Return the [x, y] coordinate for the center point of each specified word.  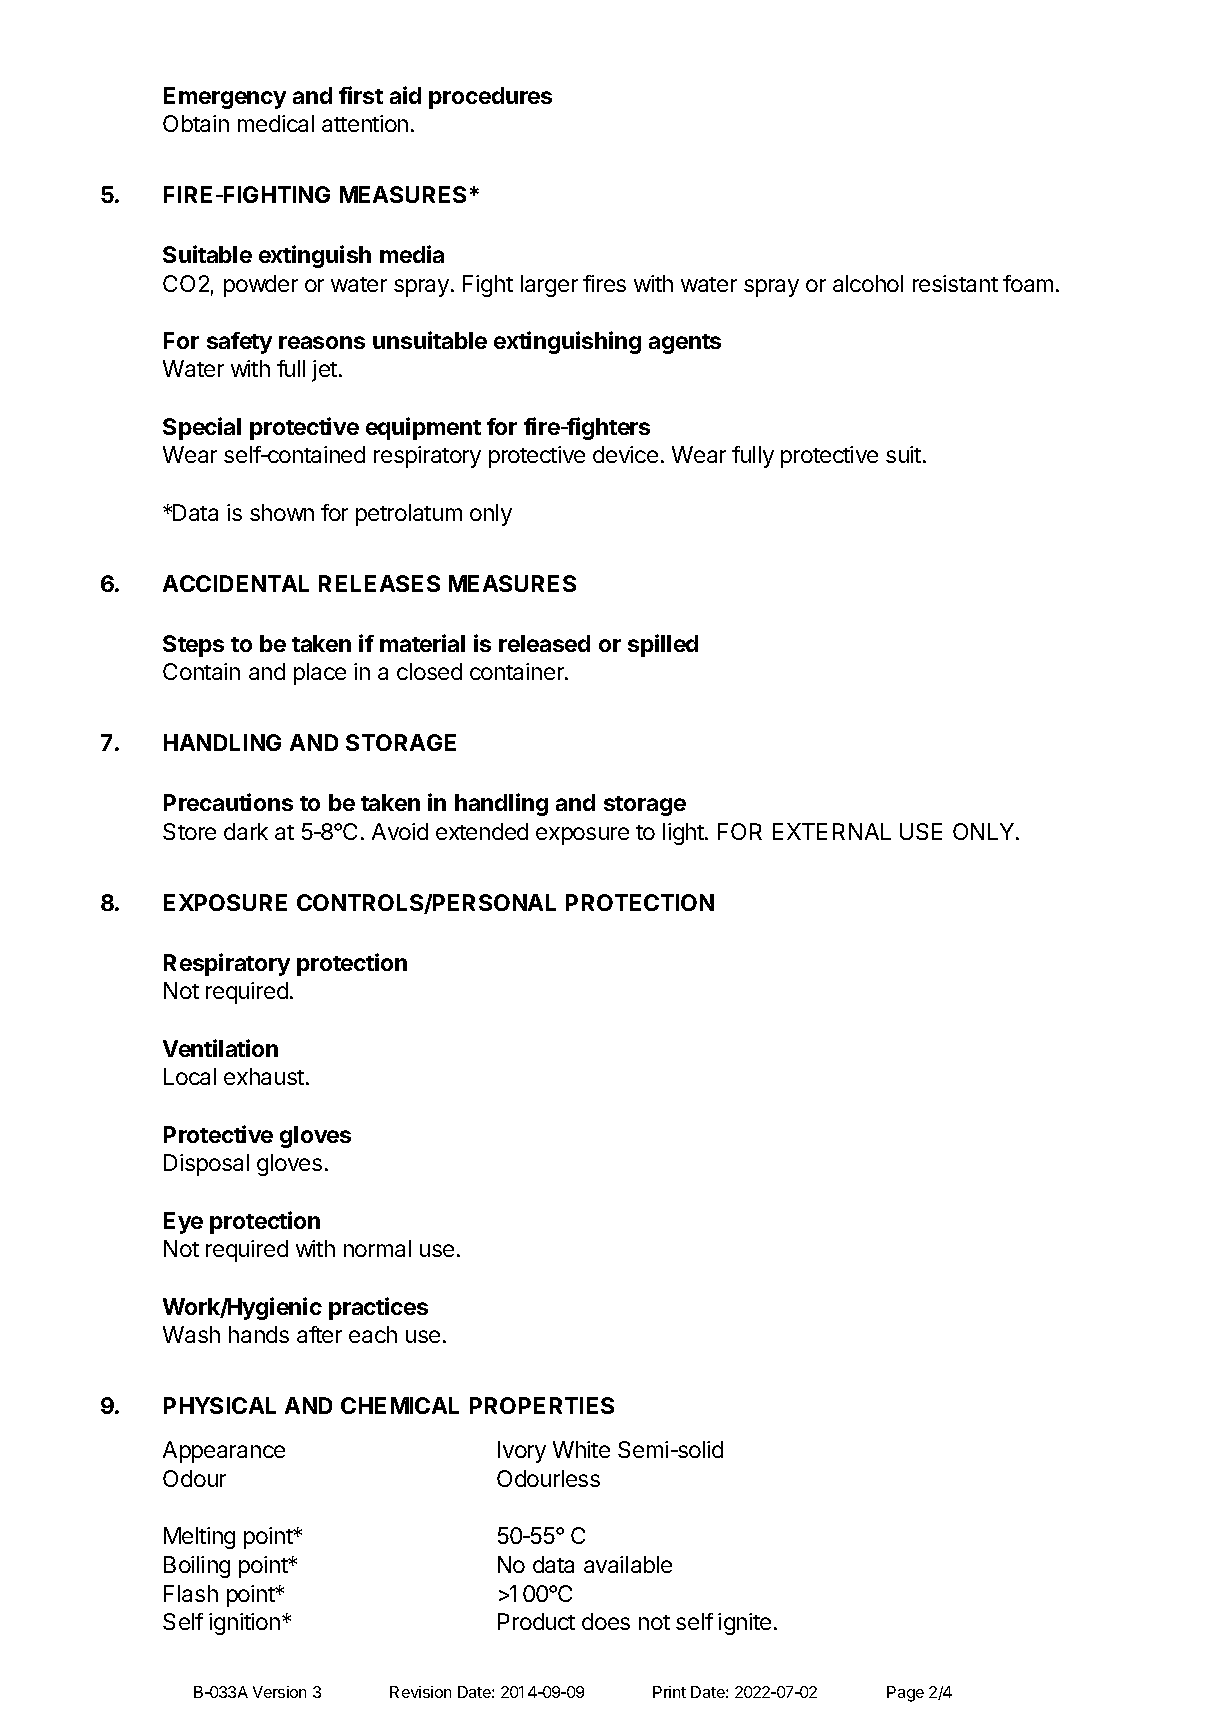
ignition [244, 1624]
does [606, 1621]
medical [276, 123]
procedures [490, 98]
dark [246, 831]
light [684, 834]
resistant [955, 283]
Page [905, 1694]
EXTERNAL [832, 831]
